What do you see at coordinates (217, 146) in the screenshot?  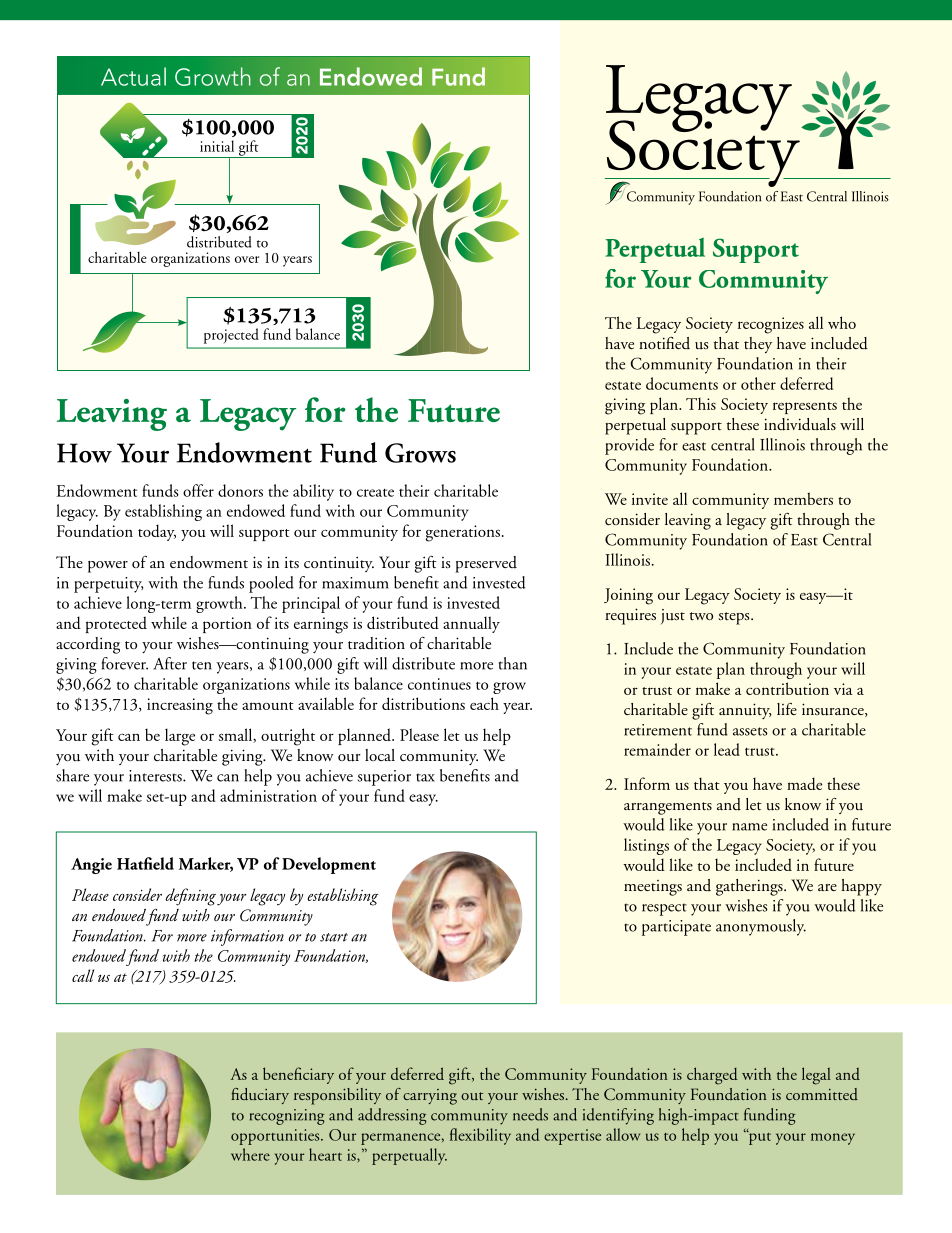 I see `initial` at bounding box center [217, 146].
